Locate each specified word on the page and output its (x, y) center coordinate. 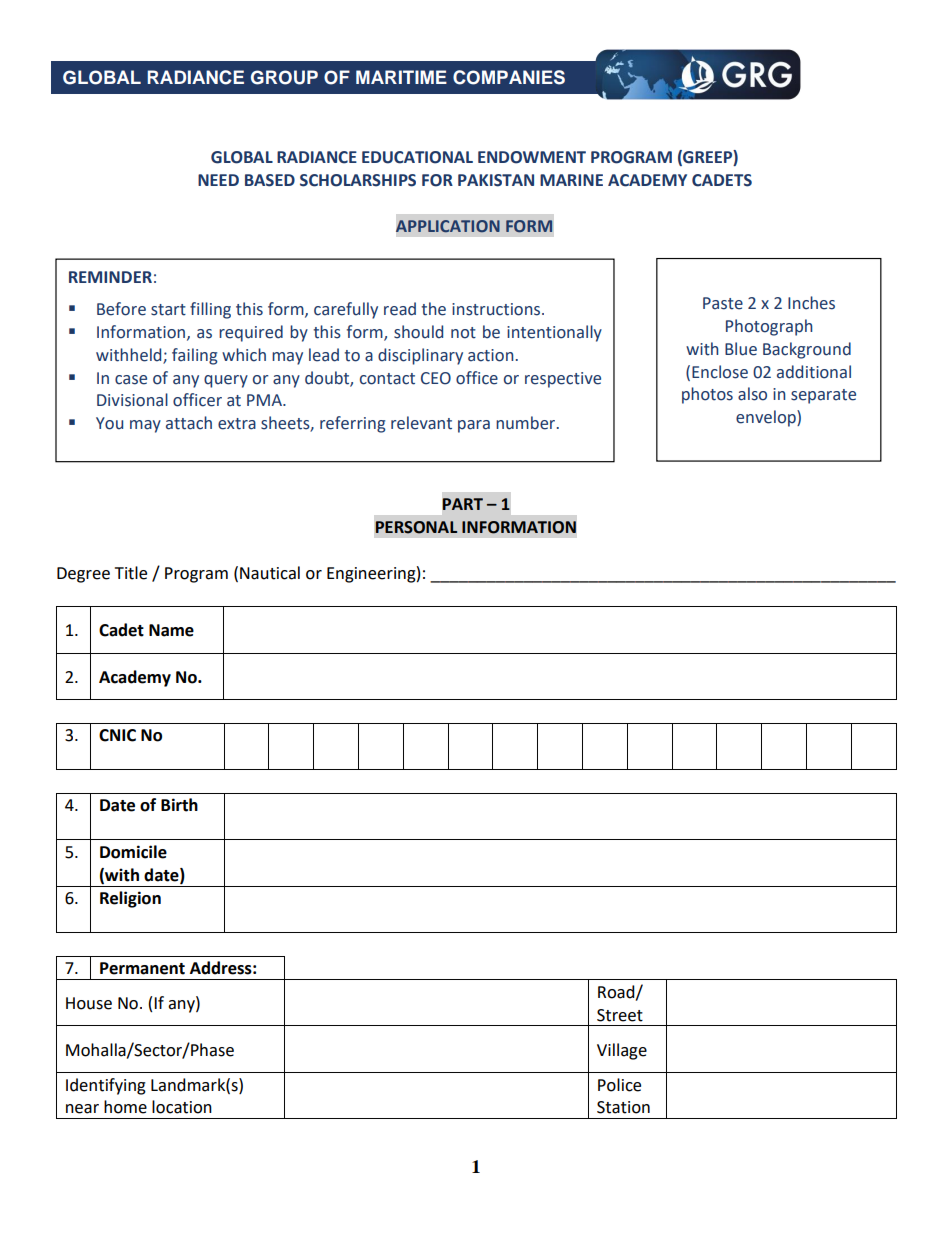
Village (622, 1051)
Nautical (270, 573)
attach (189, 423)
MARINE (571, 180)
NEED (218, 180)
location (182, 1107)
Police (619, 1085)
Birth (179, 805)
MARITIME (401, 77)
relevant (421, 423)
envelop (767, 418)
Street (620, 1015)
